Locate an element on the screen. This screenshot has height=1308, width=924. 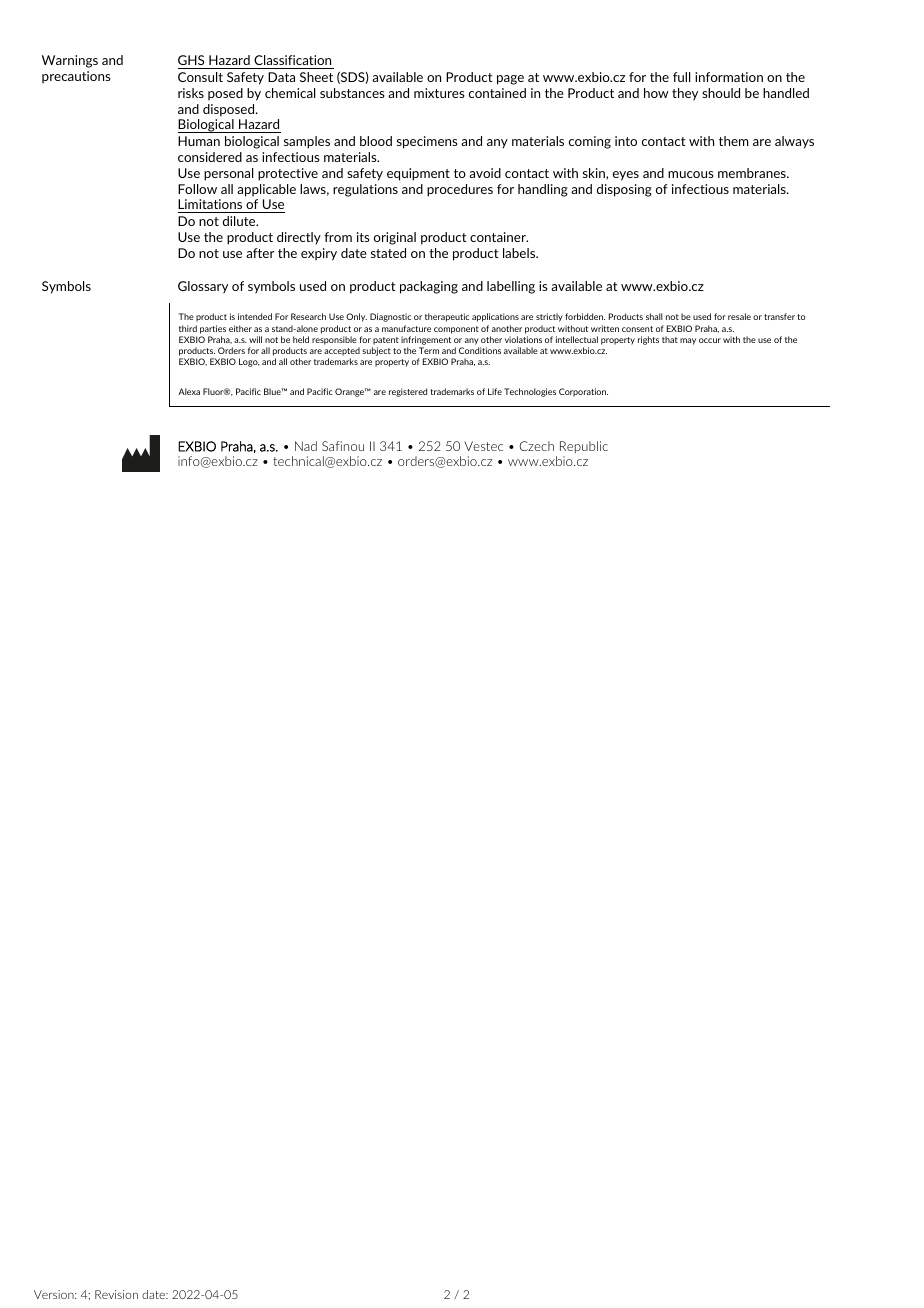
should is located at coordinates (721, 93).
